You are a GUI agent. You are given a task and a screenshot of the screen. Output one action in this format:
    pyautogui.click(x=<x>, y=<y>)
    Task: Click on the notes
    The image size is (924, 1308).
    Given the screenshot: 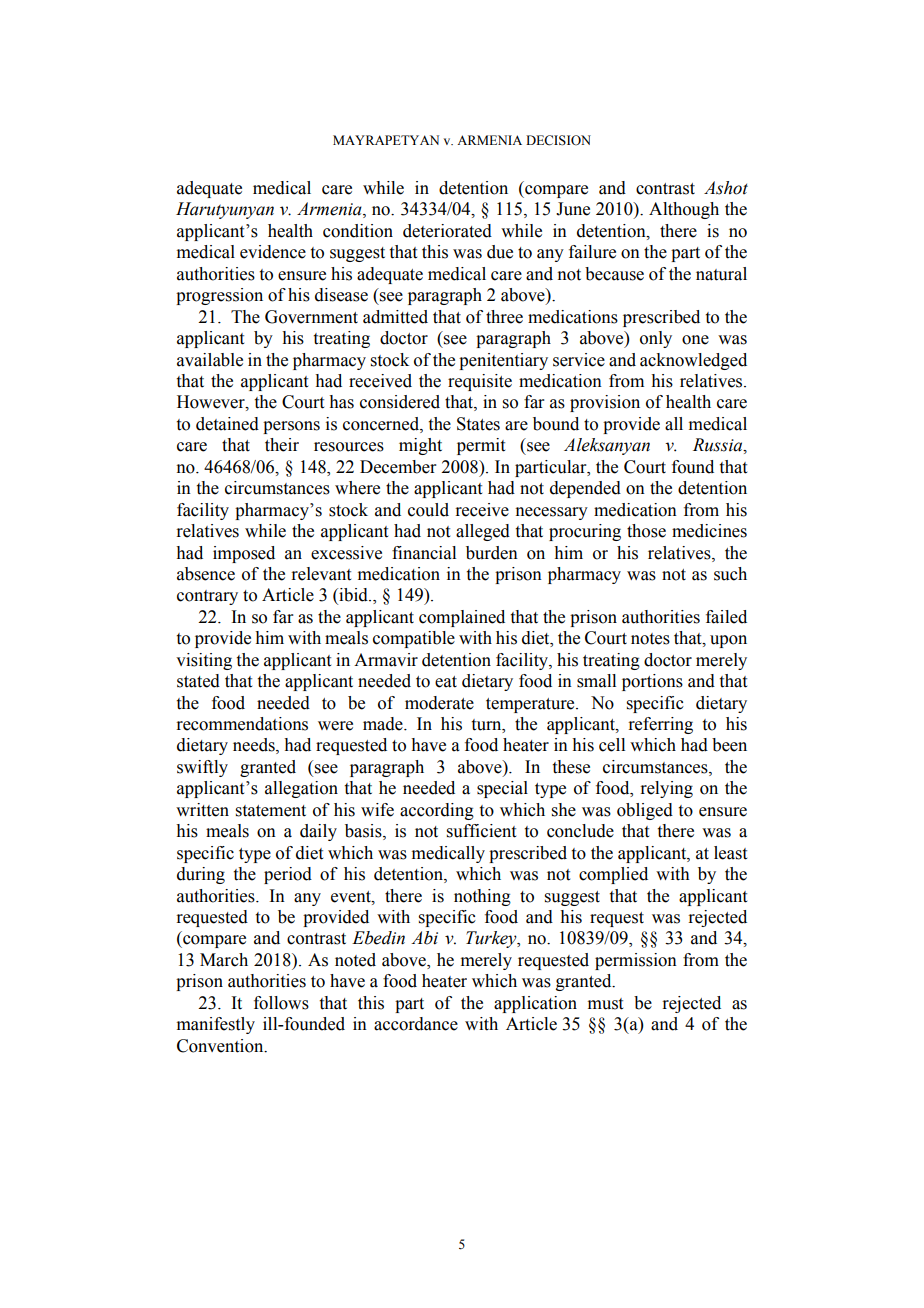 What is the action you would take?
    pyautogui.click(x=650, y=639)
